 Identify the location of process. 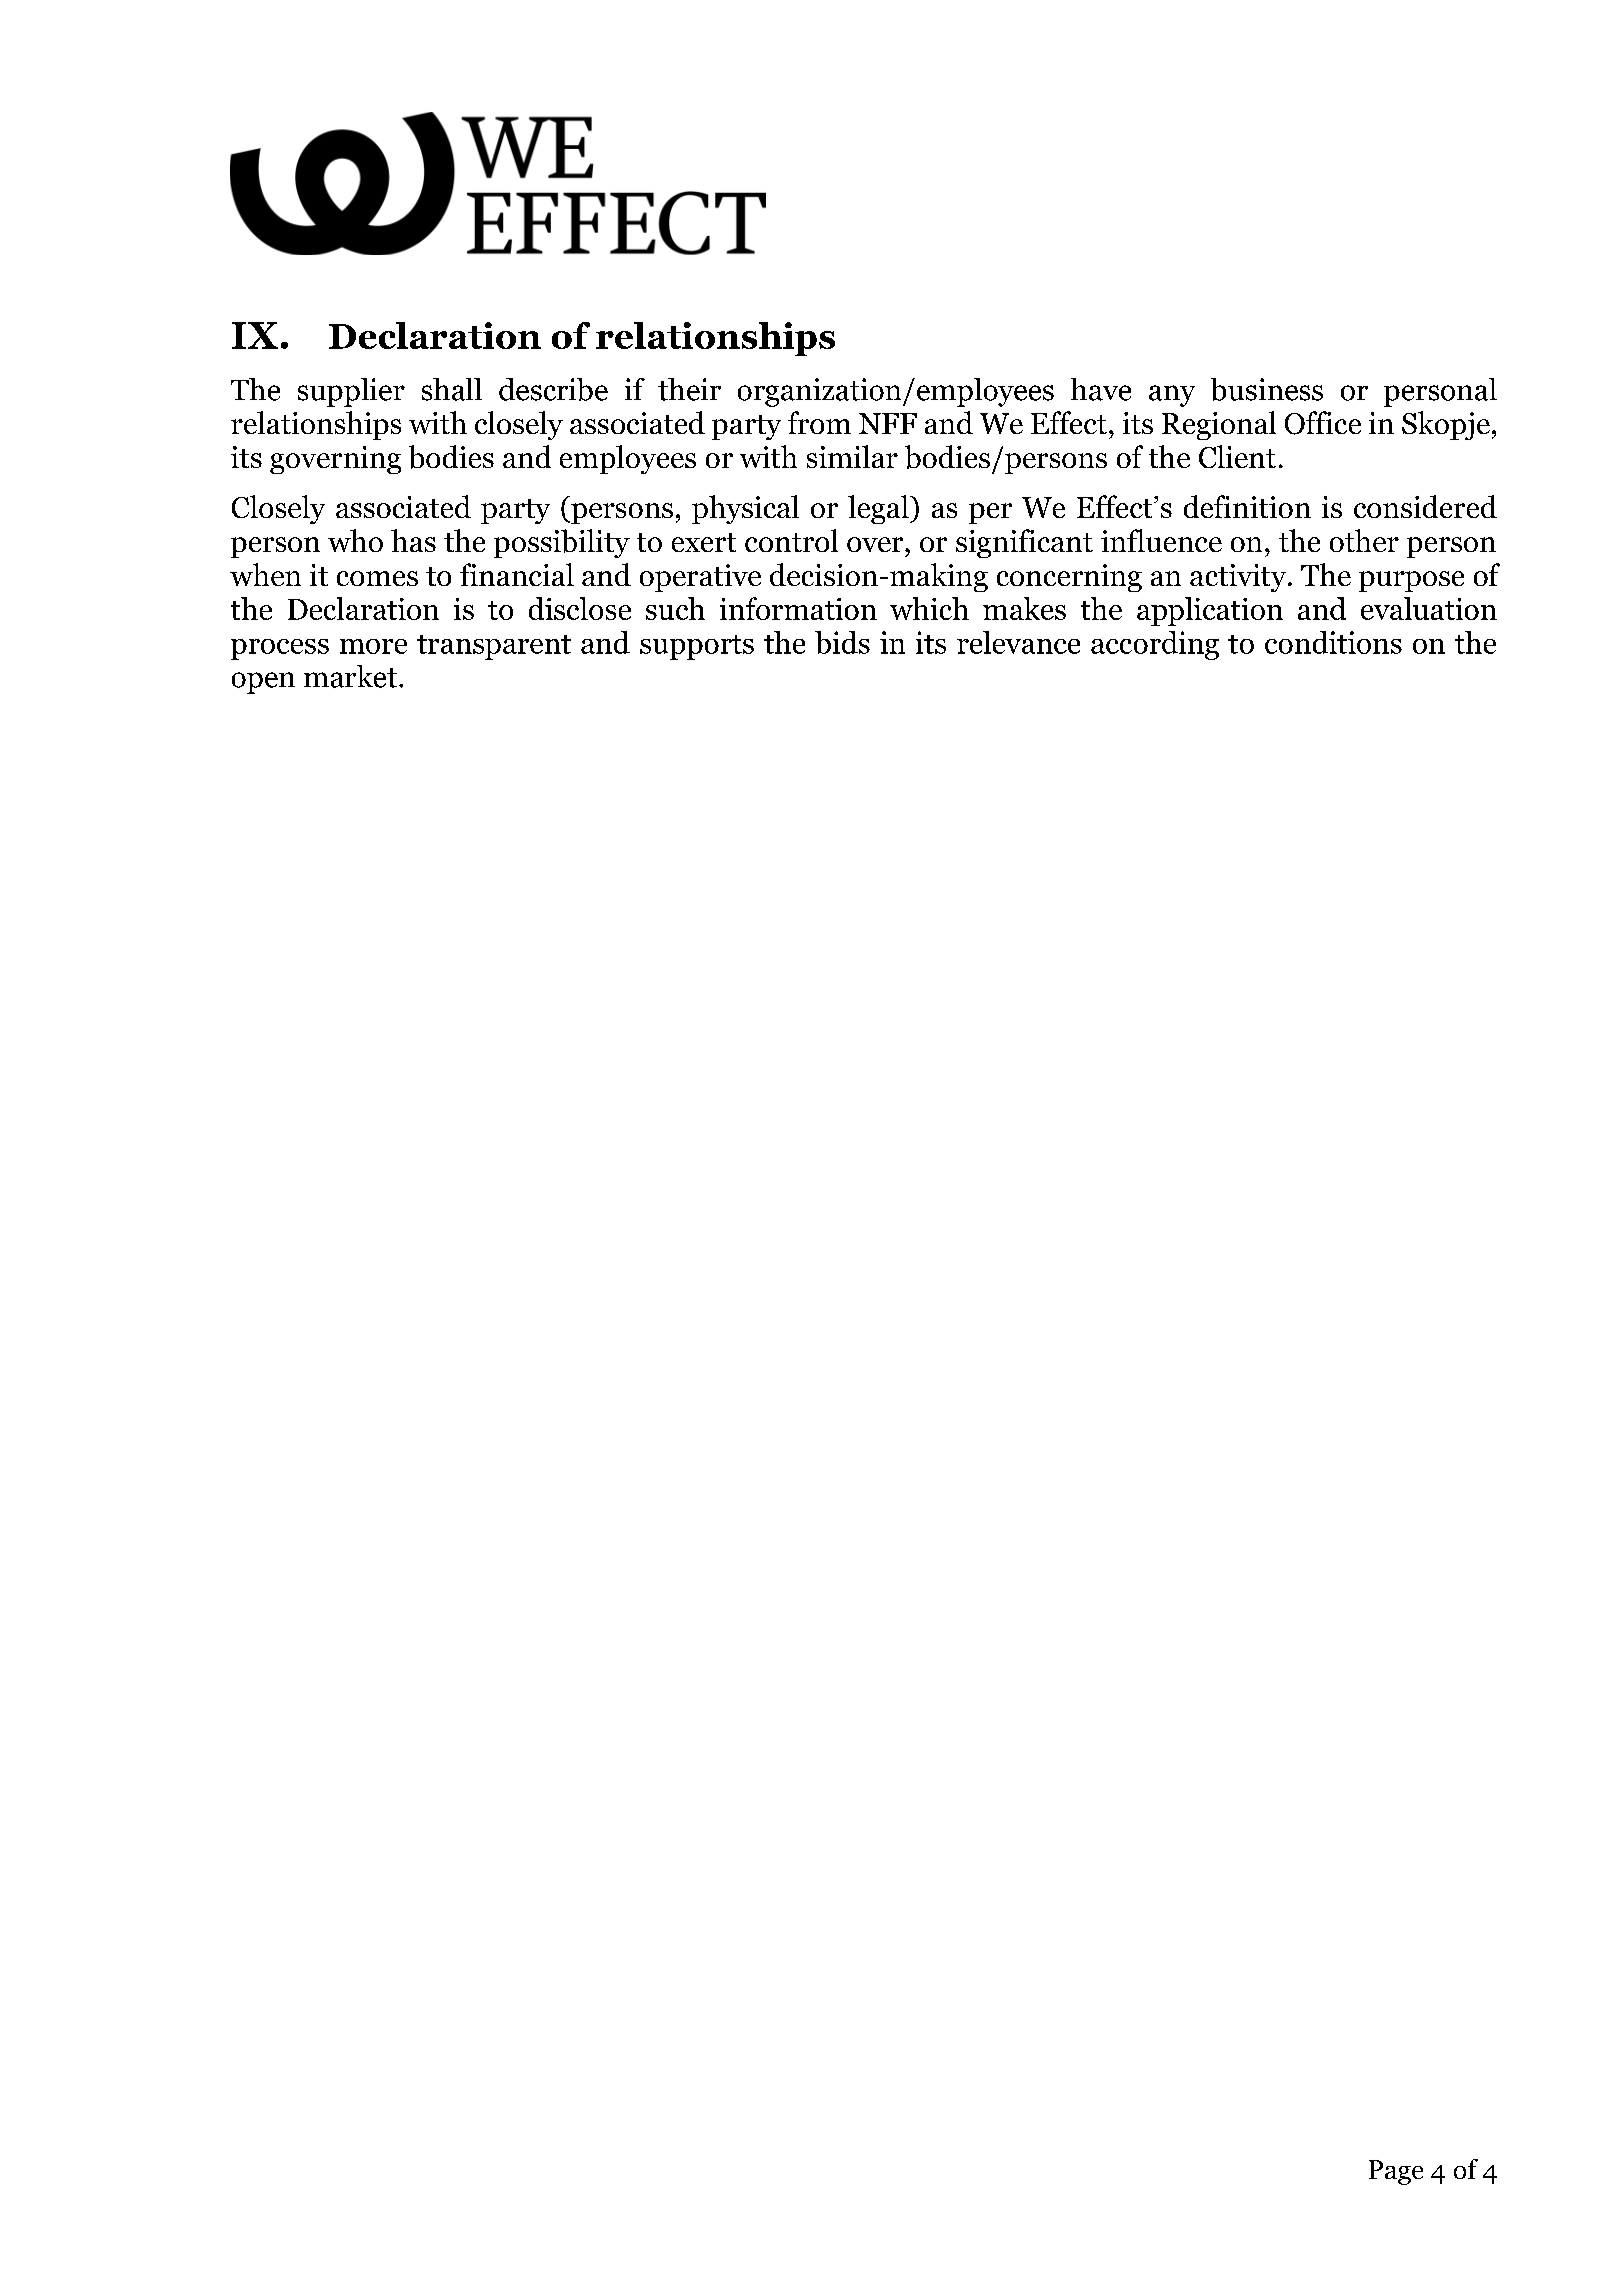
(280, 649).
